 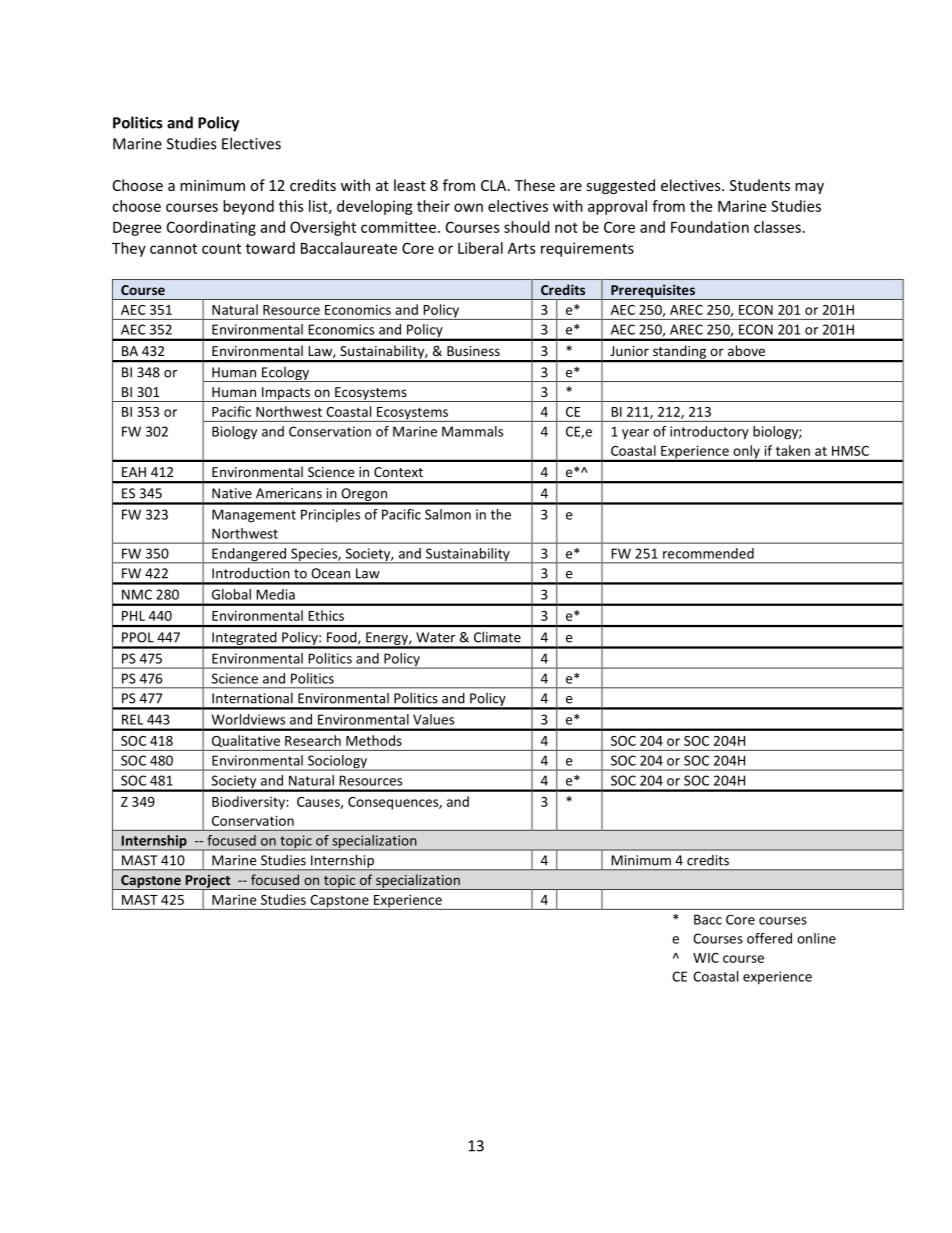 I want to click on Water, so click(x=435, y=637).
